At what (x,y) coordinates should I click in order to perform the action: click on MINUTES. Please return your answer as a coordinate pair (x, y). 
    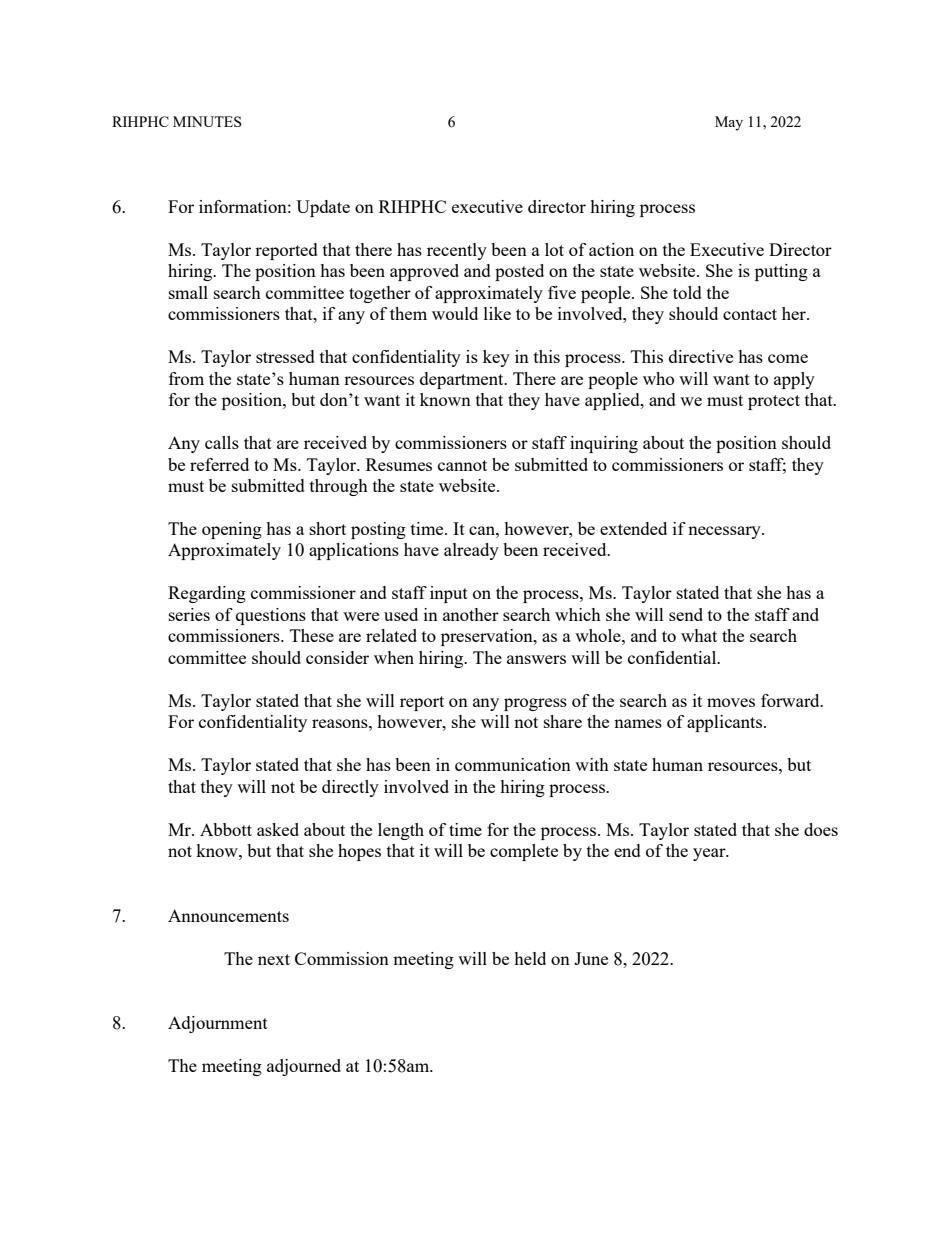
    Looking at the image, I should click on (207, 121).
